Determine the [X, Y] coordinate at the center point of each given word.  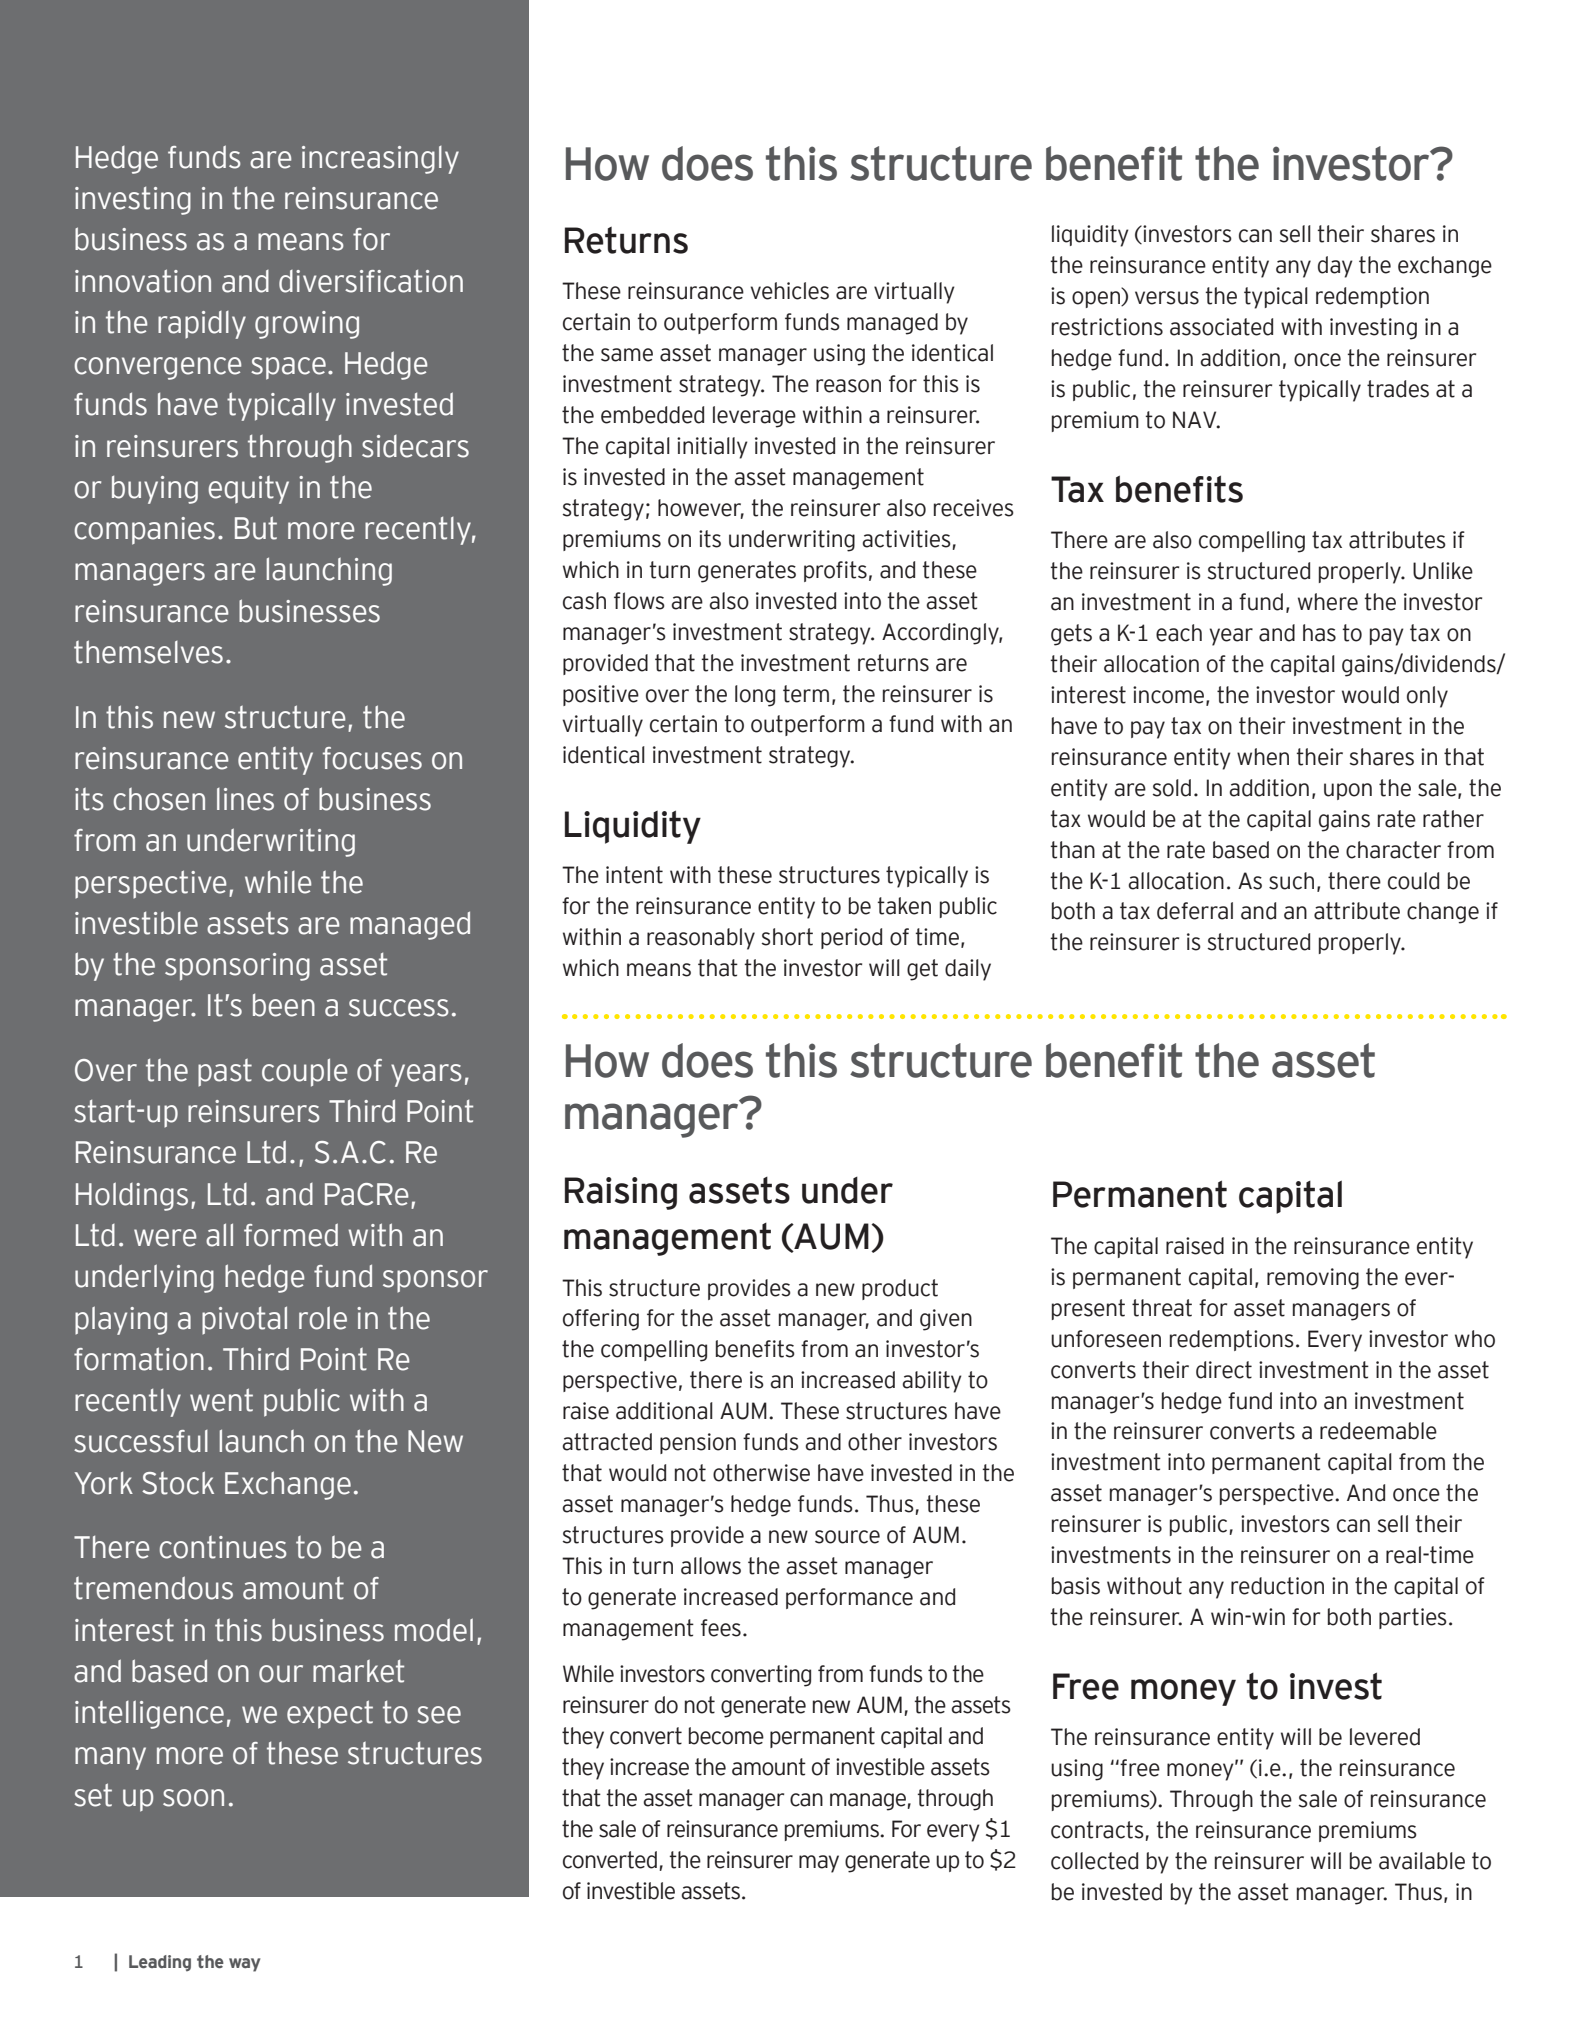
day [1335, 267]
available [1422, 1861]
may [819, 1864]
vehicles [789, 291]
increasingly [380, 160]
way [244, 1965]
